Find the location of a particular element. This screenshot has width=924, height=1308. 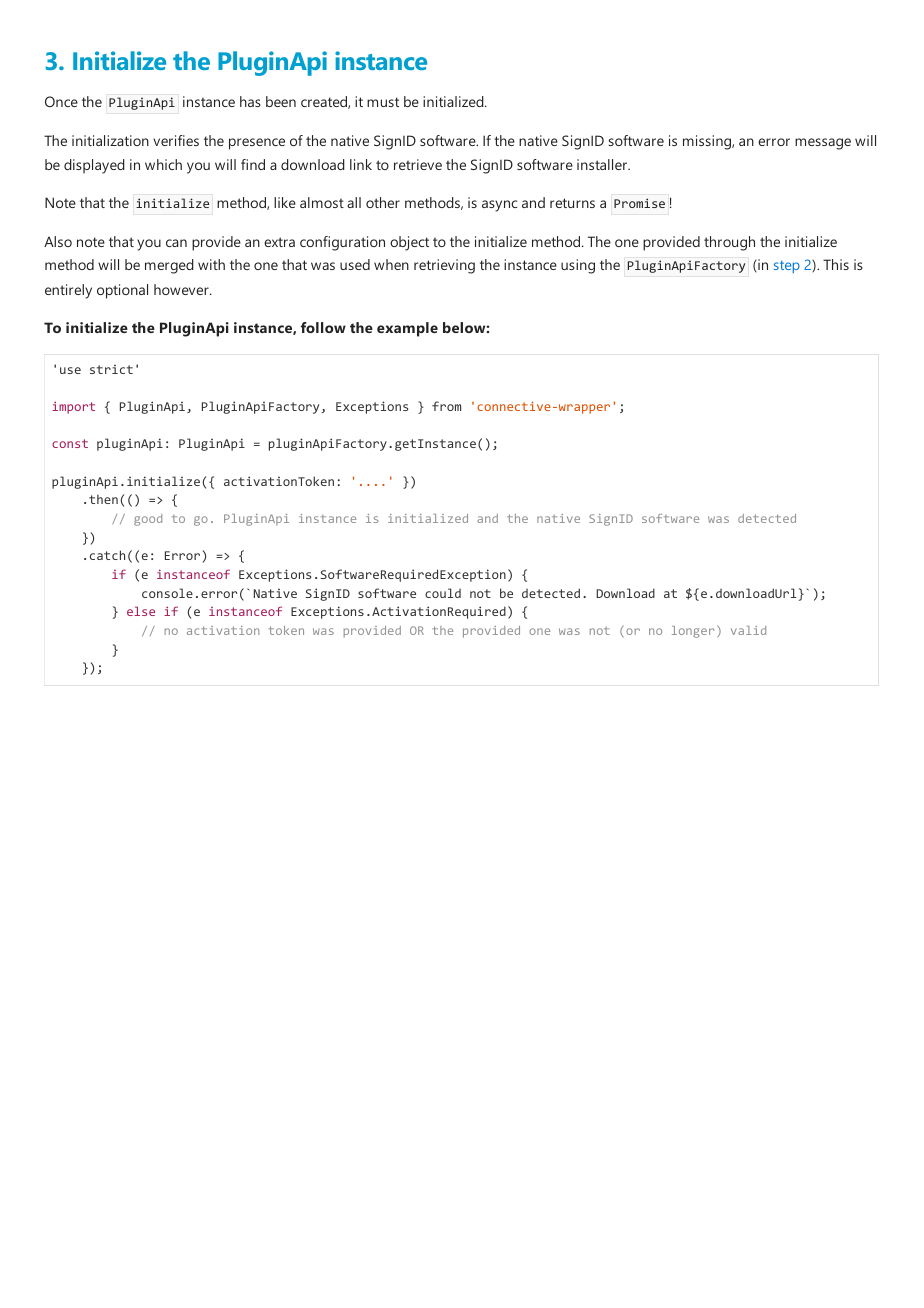

example is located at coordinates (407, 329).
